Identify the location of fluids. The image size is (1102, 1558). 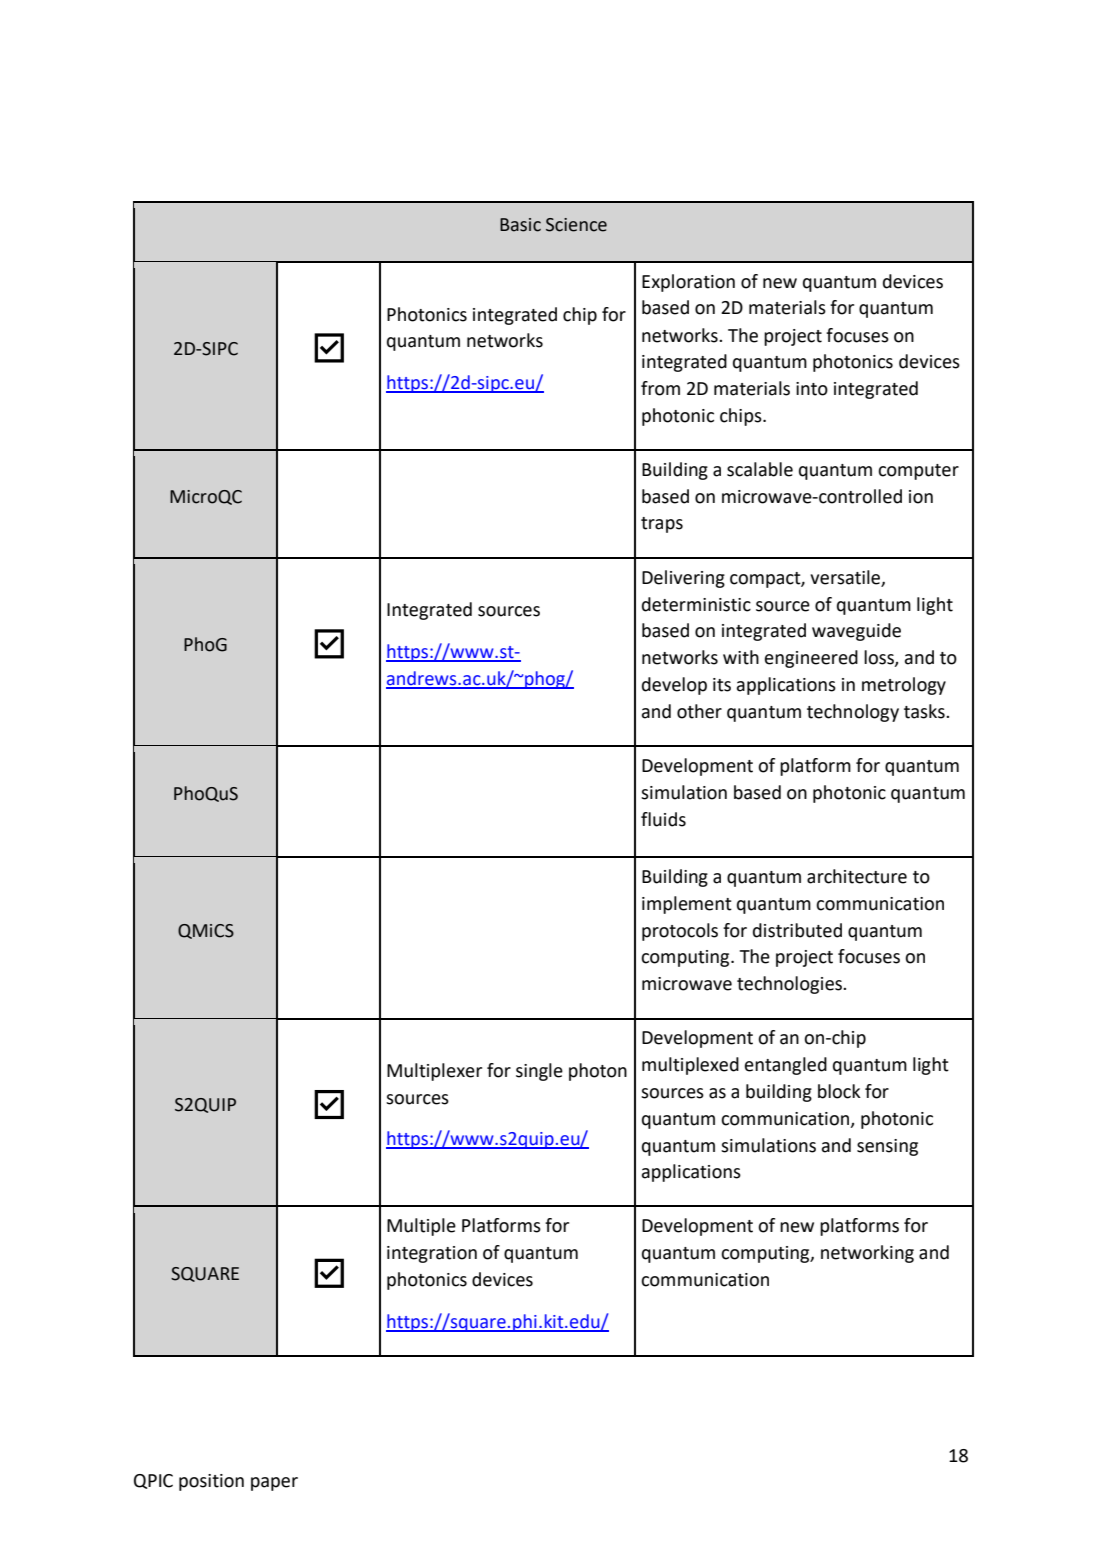
(663, 819).
